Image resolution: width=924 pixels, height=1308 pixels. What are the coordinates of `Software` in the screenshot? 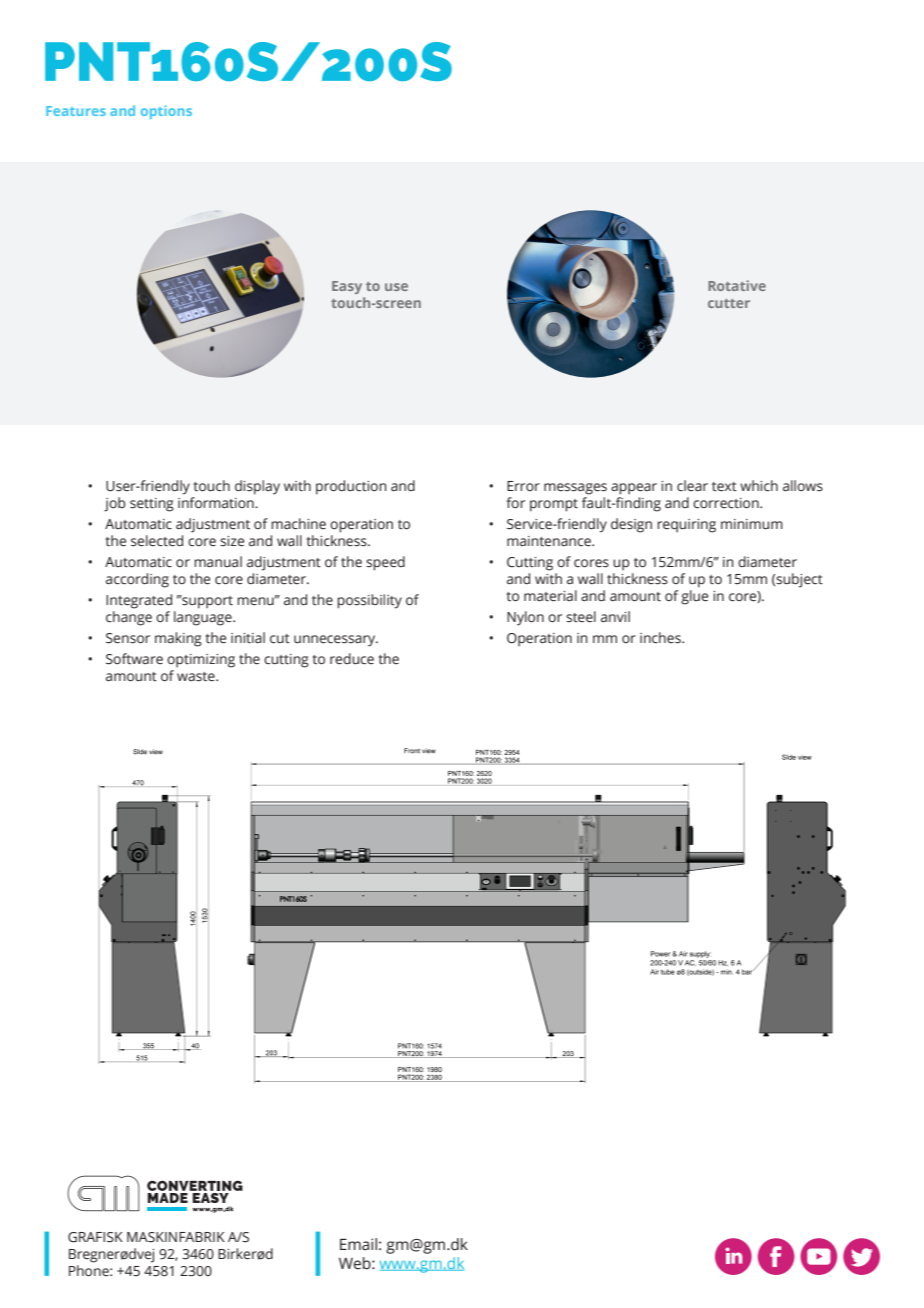 It's located at (134, 659).
